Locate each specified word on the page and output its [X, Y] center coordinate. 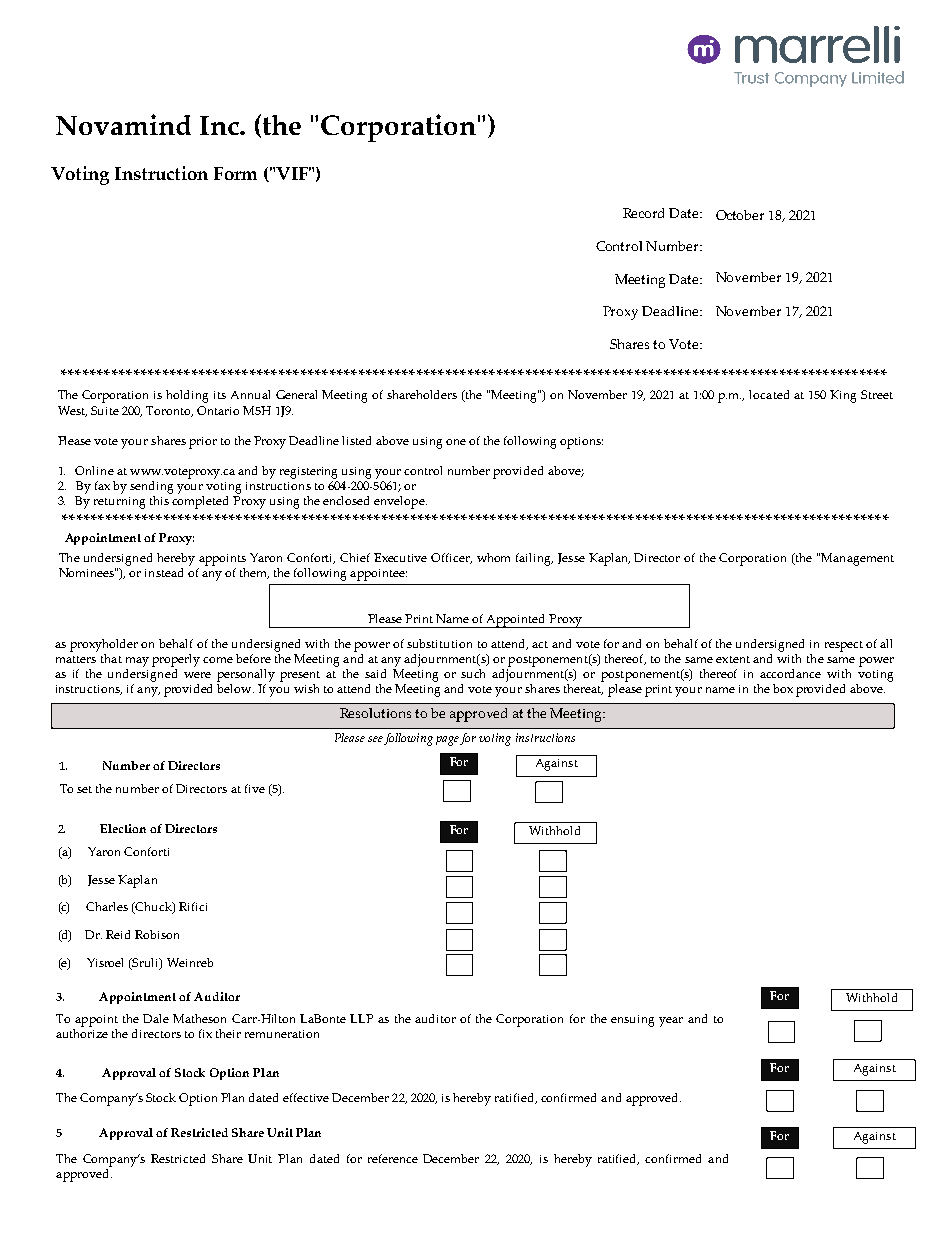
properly [176, 660]
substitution [439, 643]
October [740, 215]
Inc [220, 125]
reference [393, 1158]
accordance [790, 673]
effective [306, 1097]
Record [643, 213]
